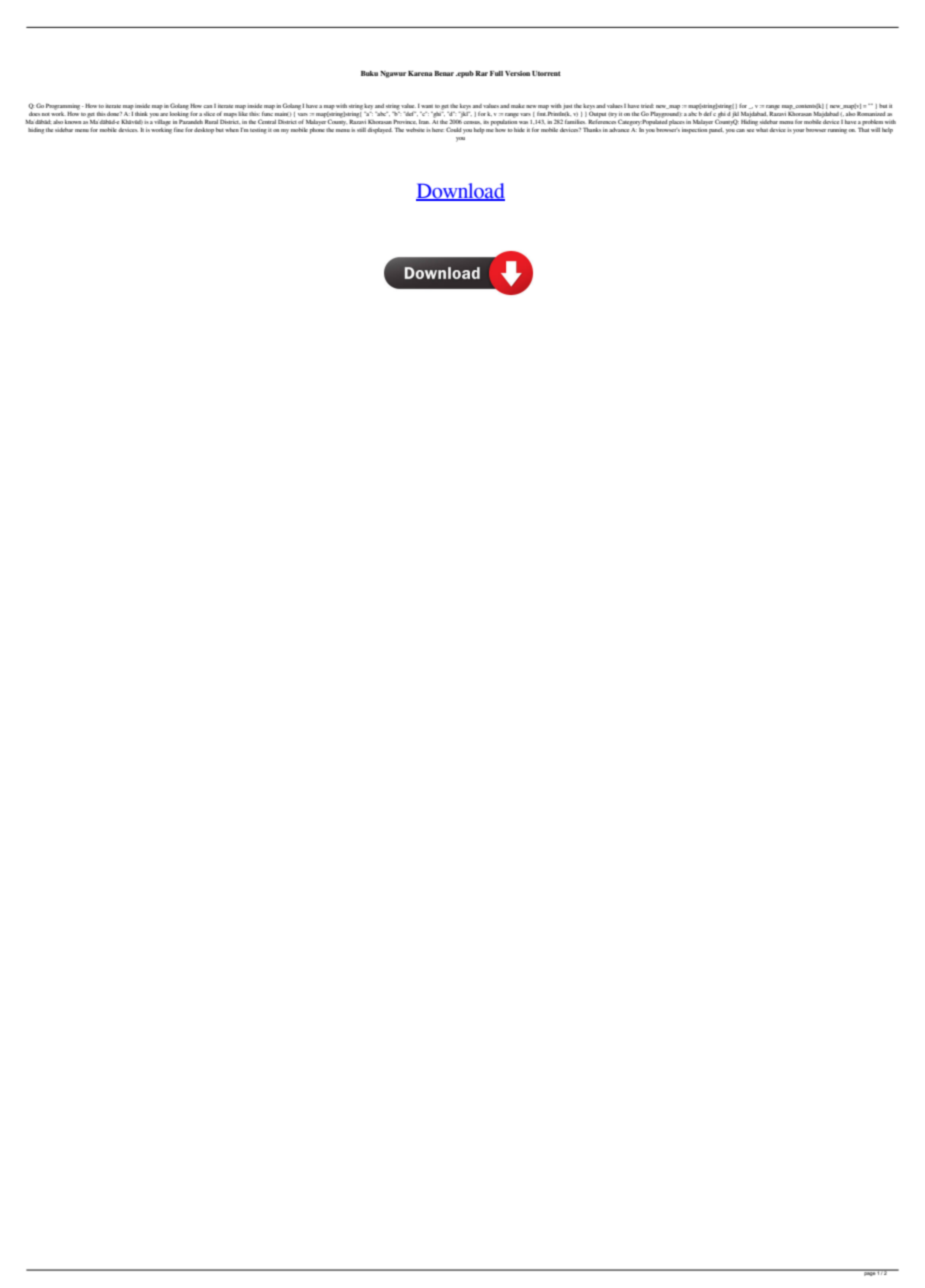  Describe the element at coordinates (762, 128) in the image. I see `what` at that location.
